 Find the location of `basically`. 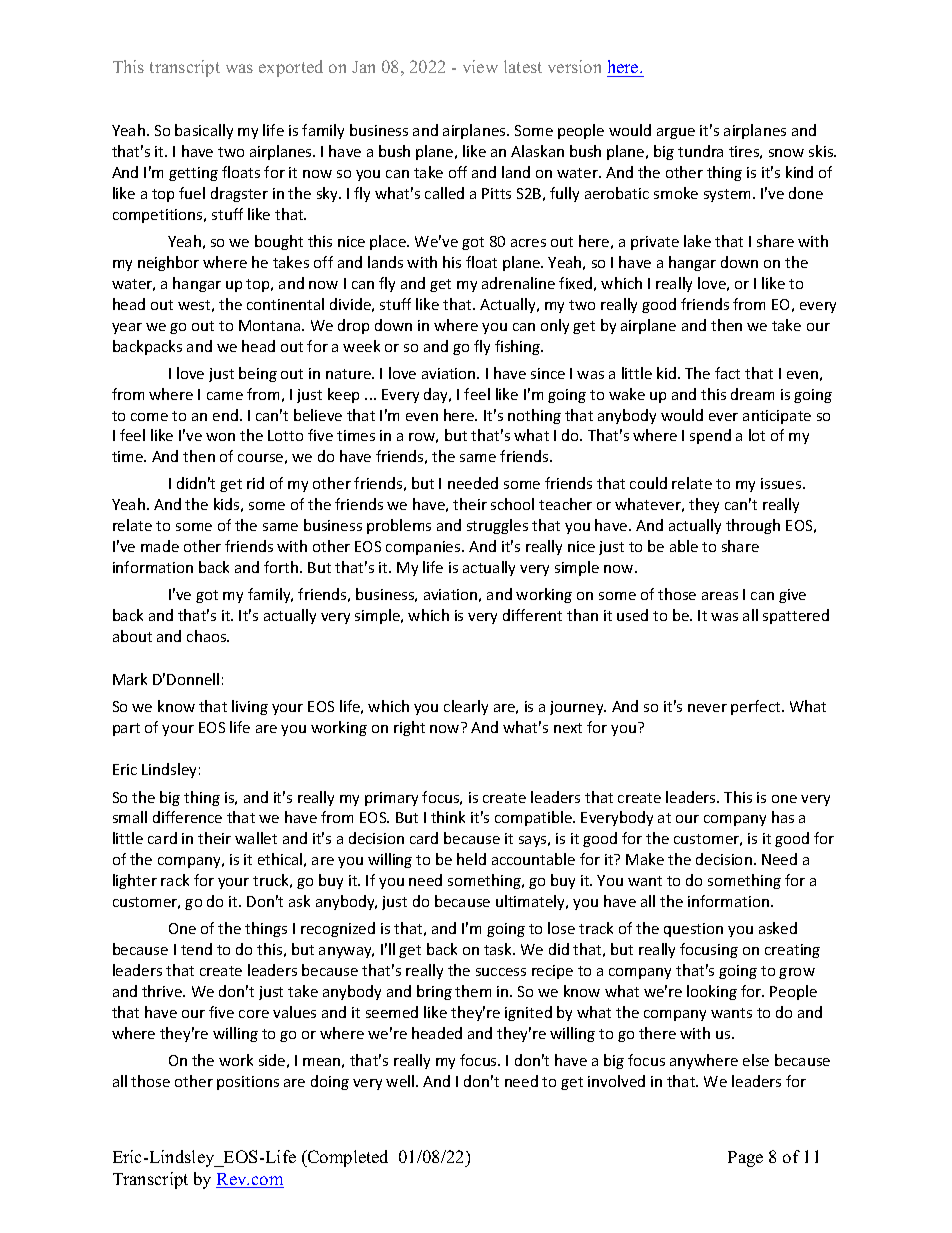

basically is located at coordinates (204, 131).
